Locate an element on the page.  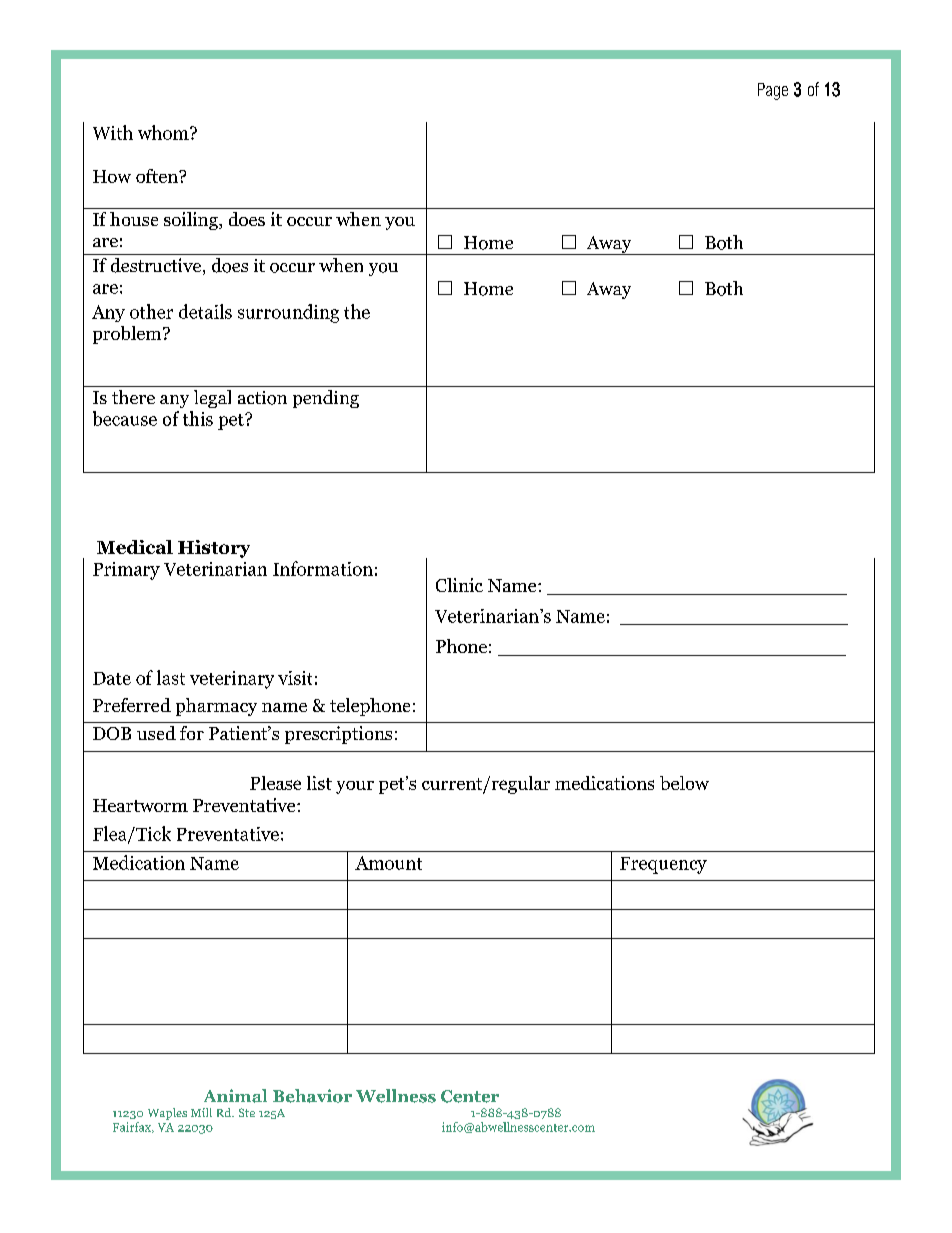
soiling is located at coordinates (192, 221).
